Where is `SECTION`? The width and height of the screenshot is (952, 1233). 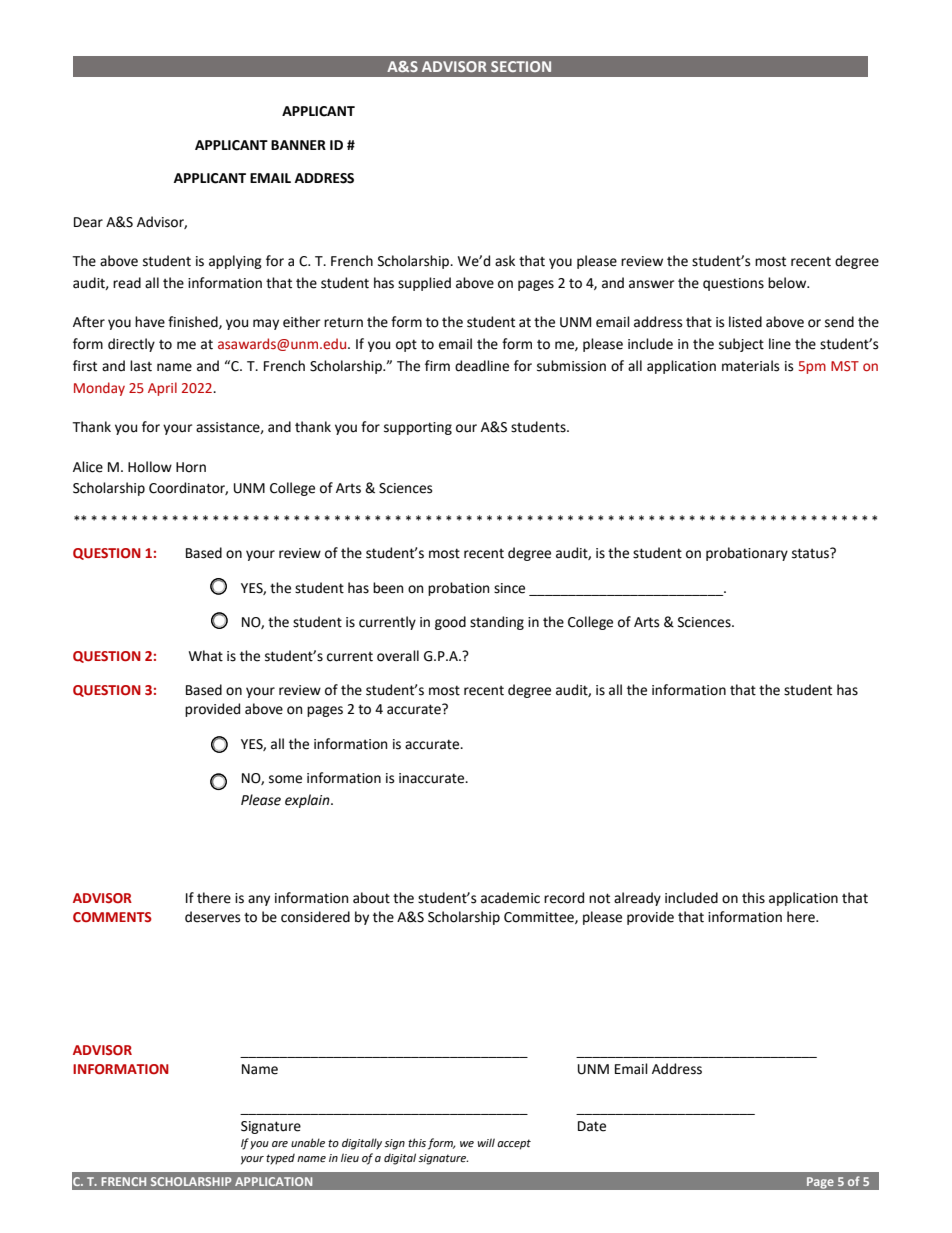
SECTION is located at coordinates (521, 66).
